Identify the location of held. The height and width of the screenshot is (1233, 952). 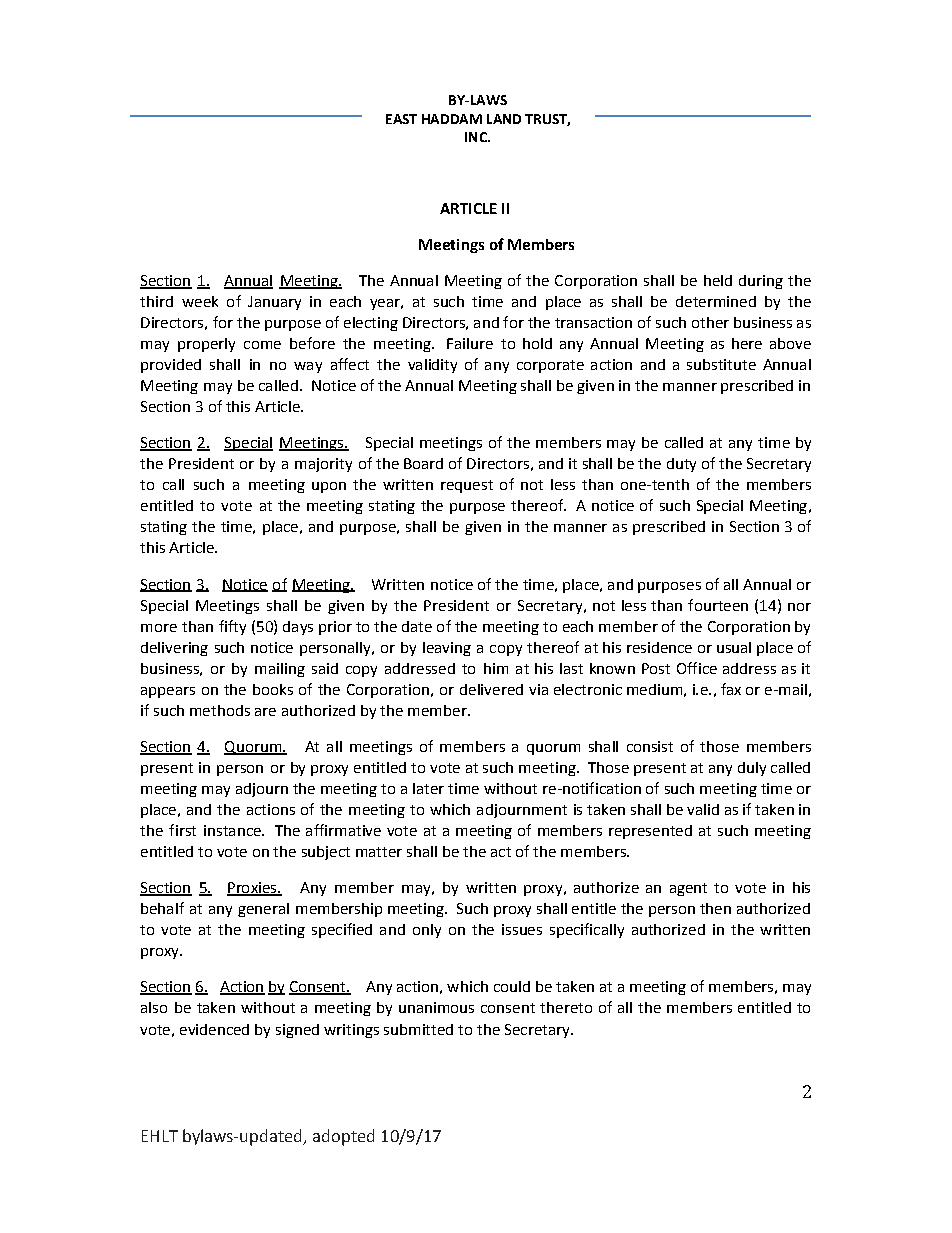
(718, 280).
